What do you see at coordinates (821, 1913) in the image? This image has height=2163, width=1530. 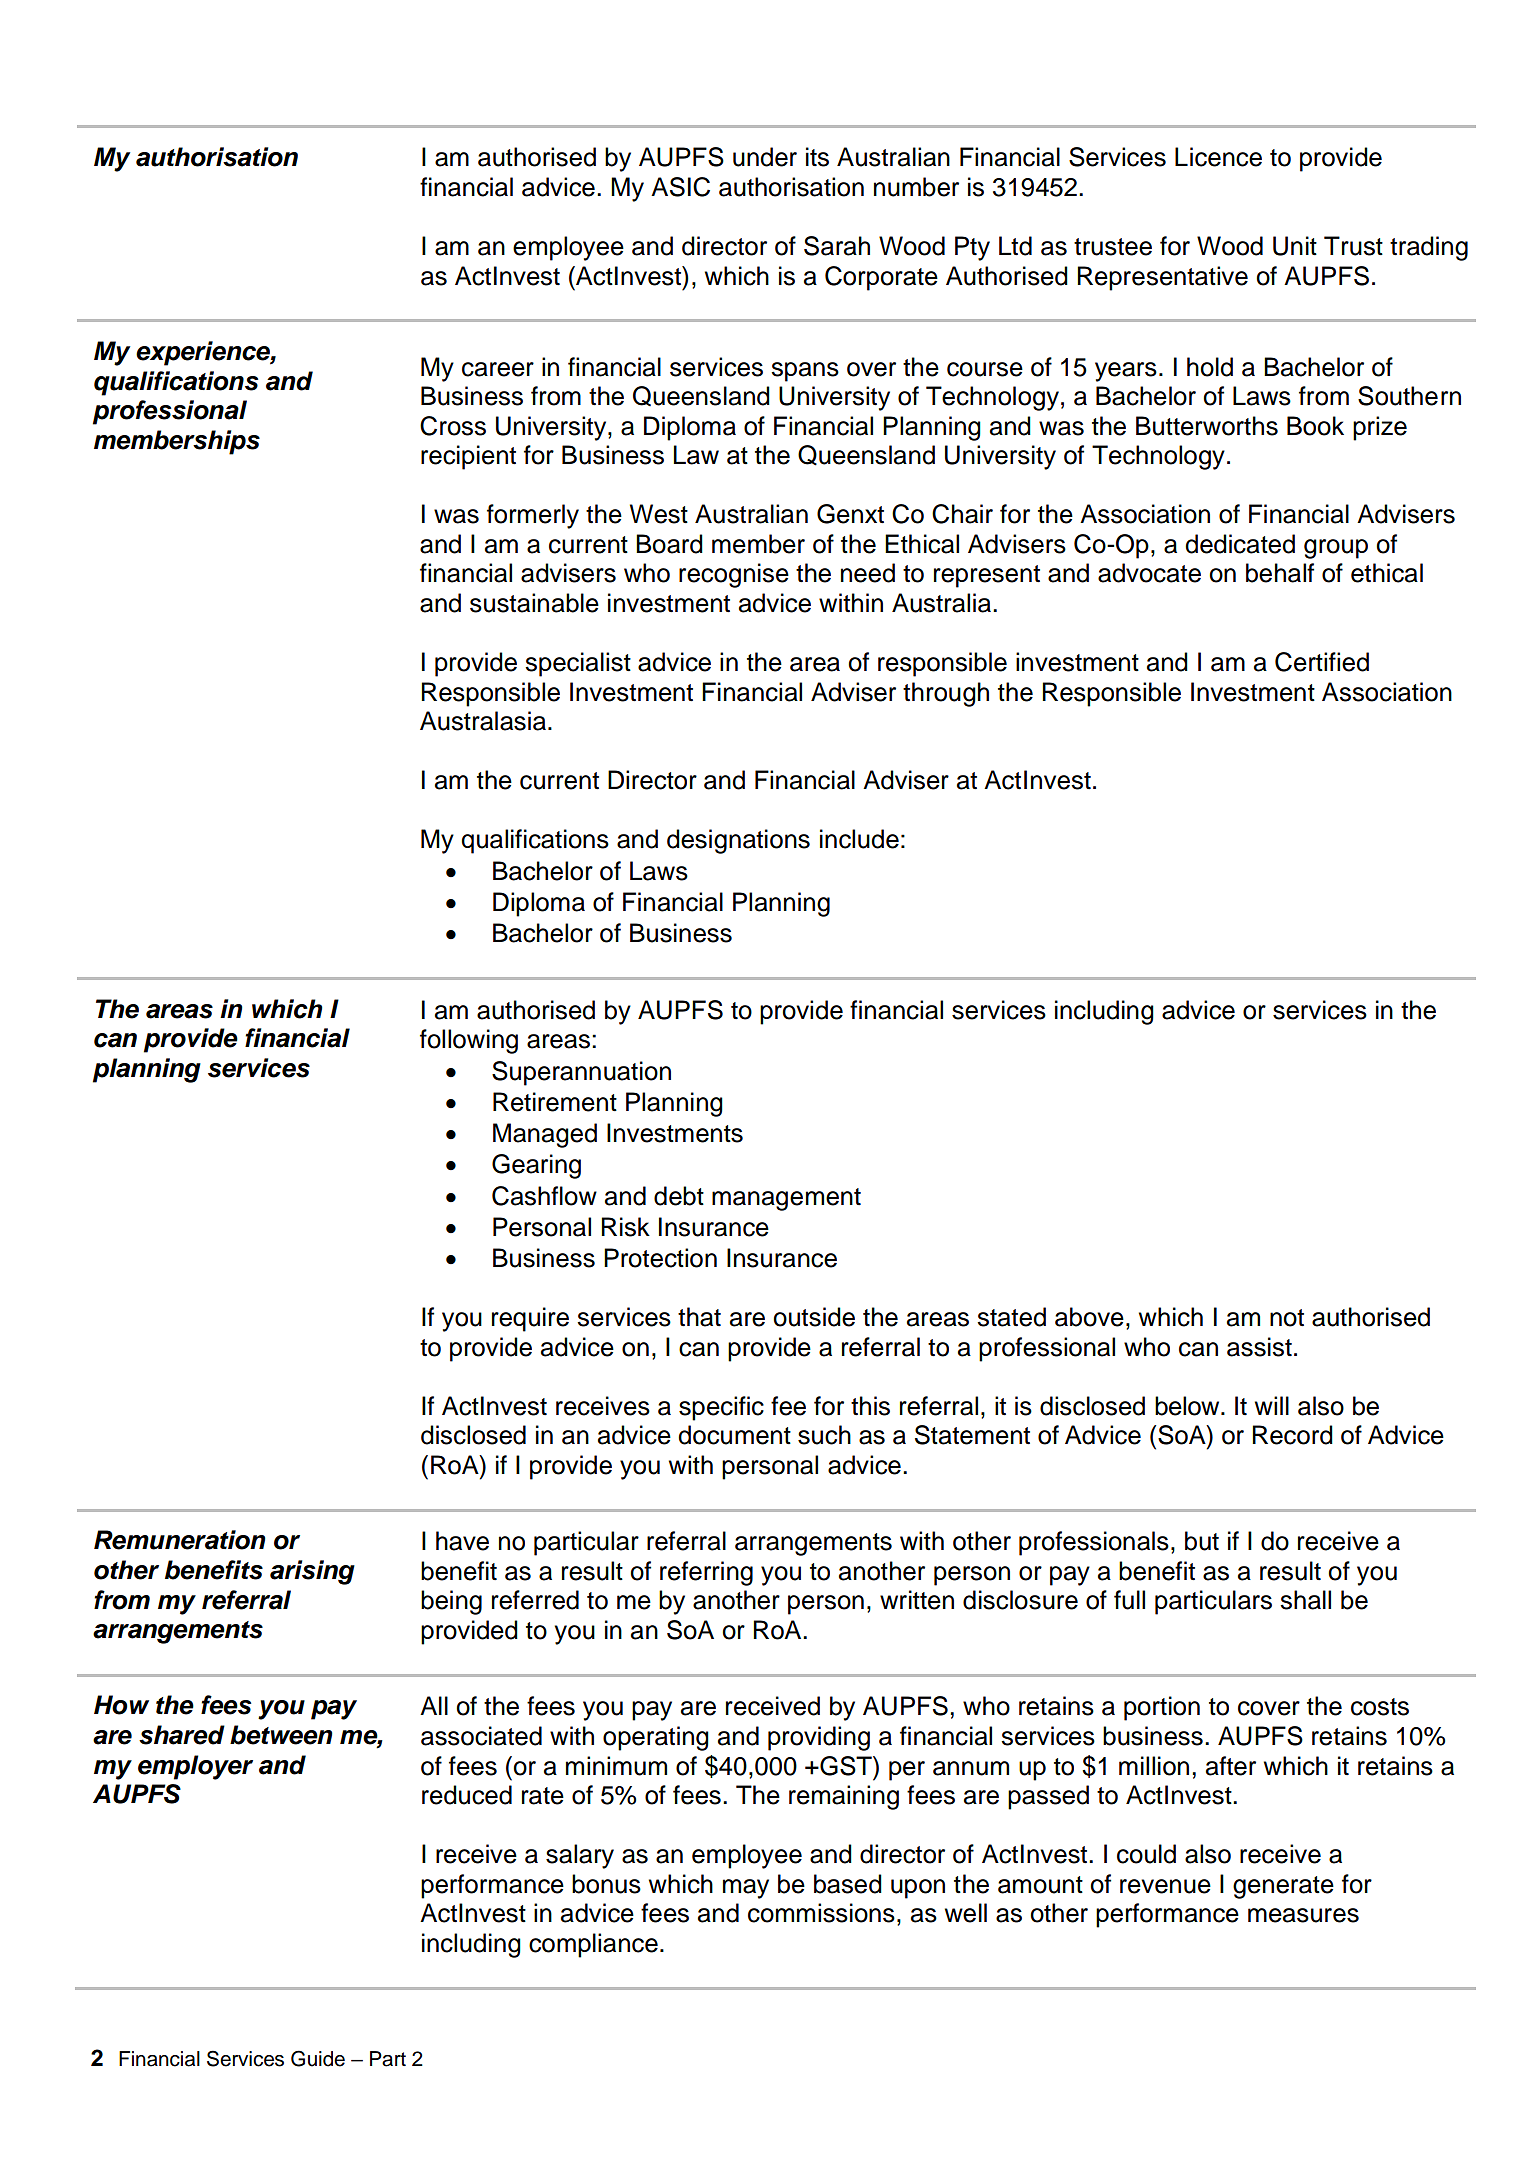 I see `commissions` at bounding box center [821, 1913].
